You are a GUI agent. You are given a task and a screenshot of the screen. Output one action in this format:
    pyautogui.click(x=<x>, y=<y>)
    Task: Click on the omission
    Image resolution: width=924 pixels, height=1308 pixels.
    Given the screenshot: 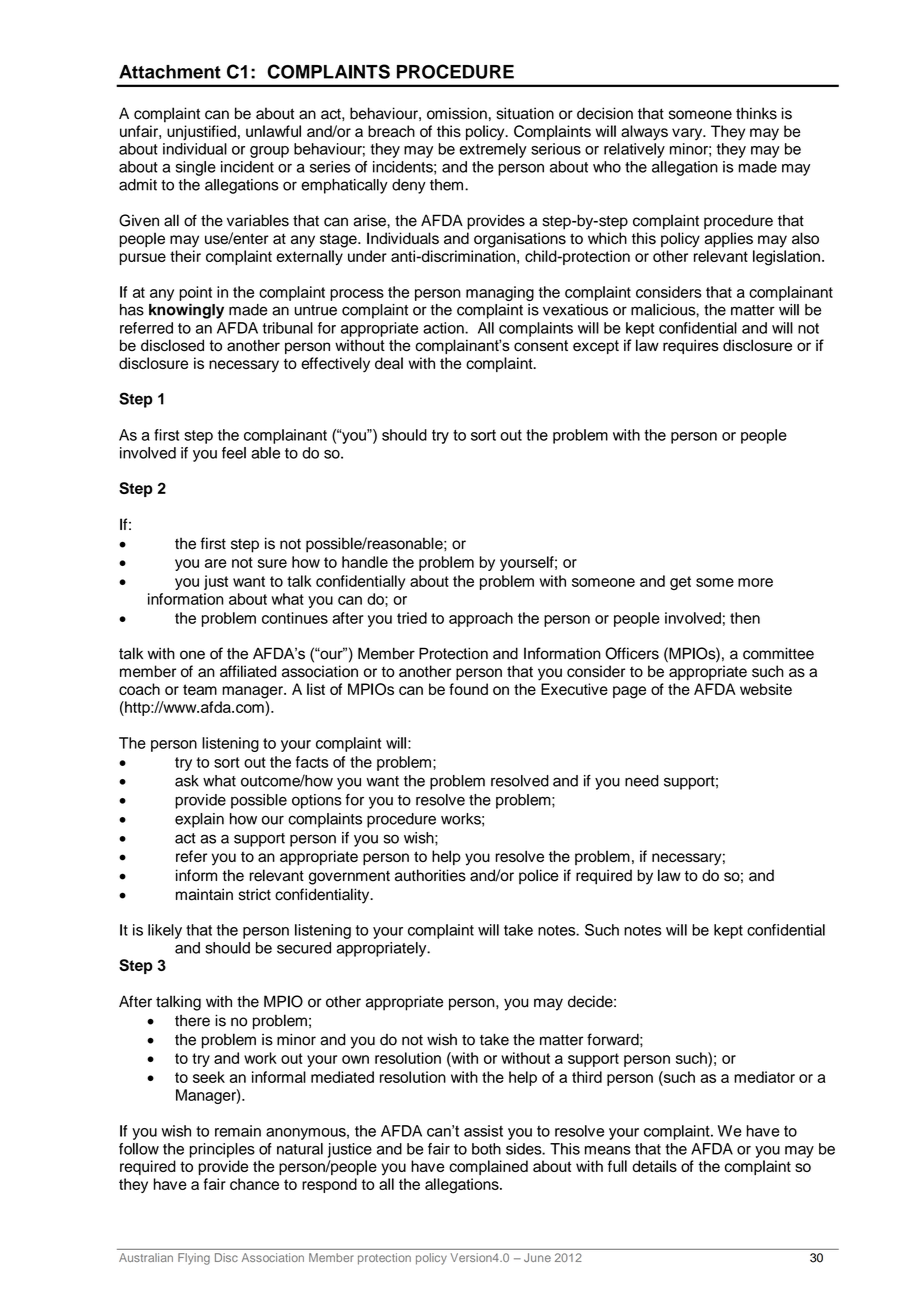 What is the action you would take?
    pyautogui.click(x=457, y=113)
